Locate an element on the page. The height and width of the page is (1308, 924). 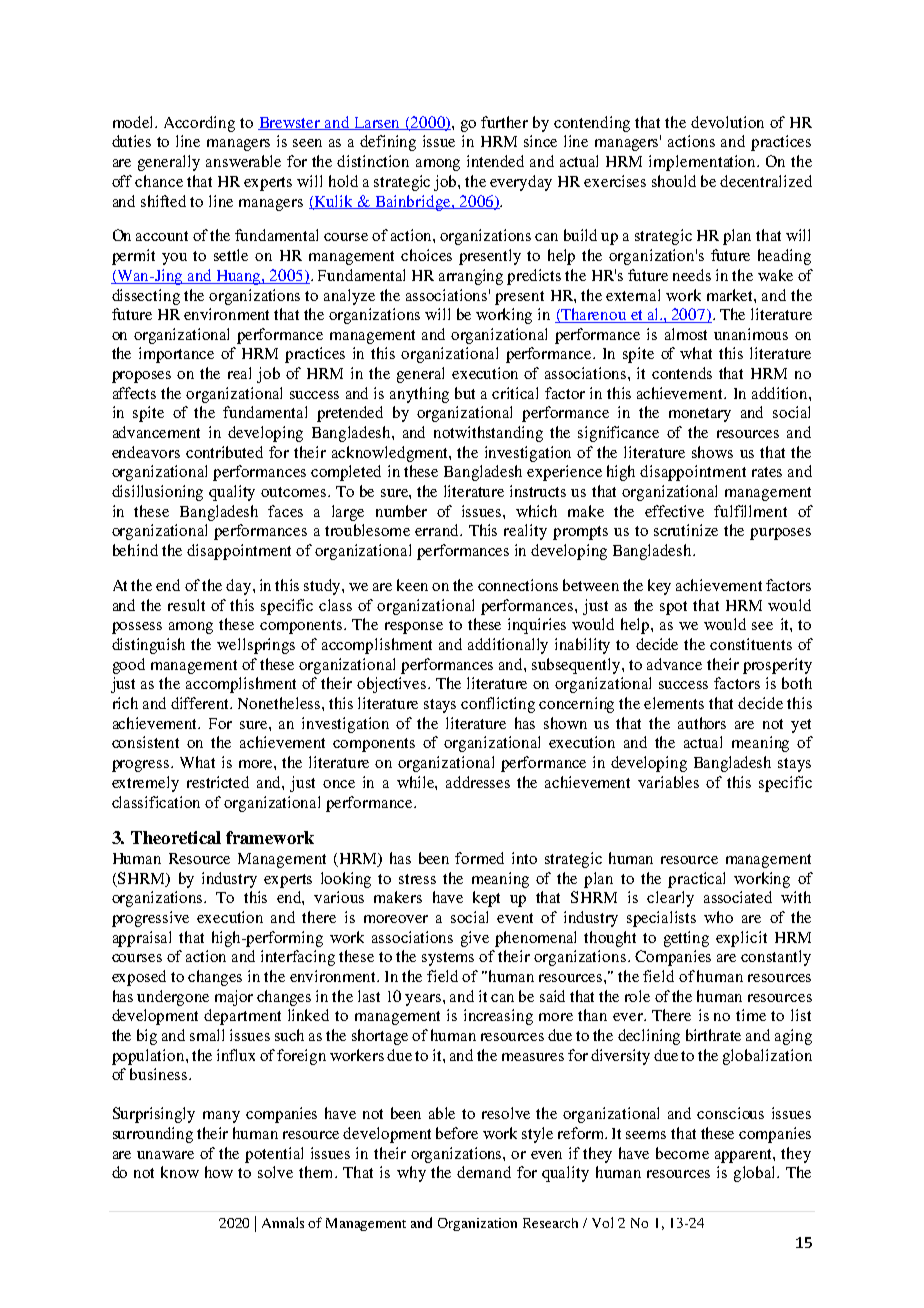
conflicting is located at coordinates (498, 705).
